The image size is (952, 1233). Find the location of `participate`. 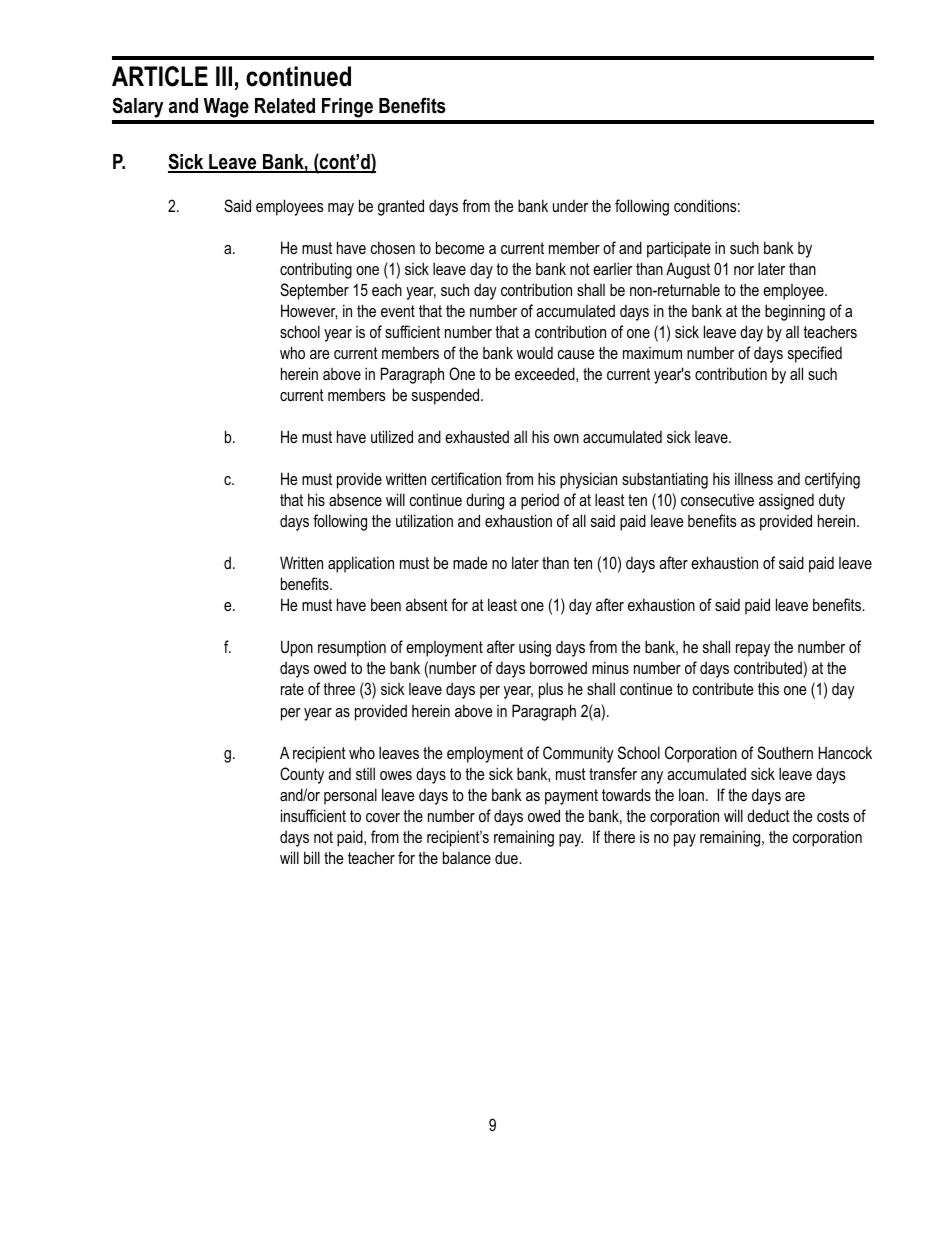

participate is located at coordinates (679, 250).
